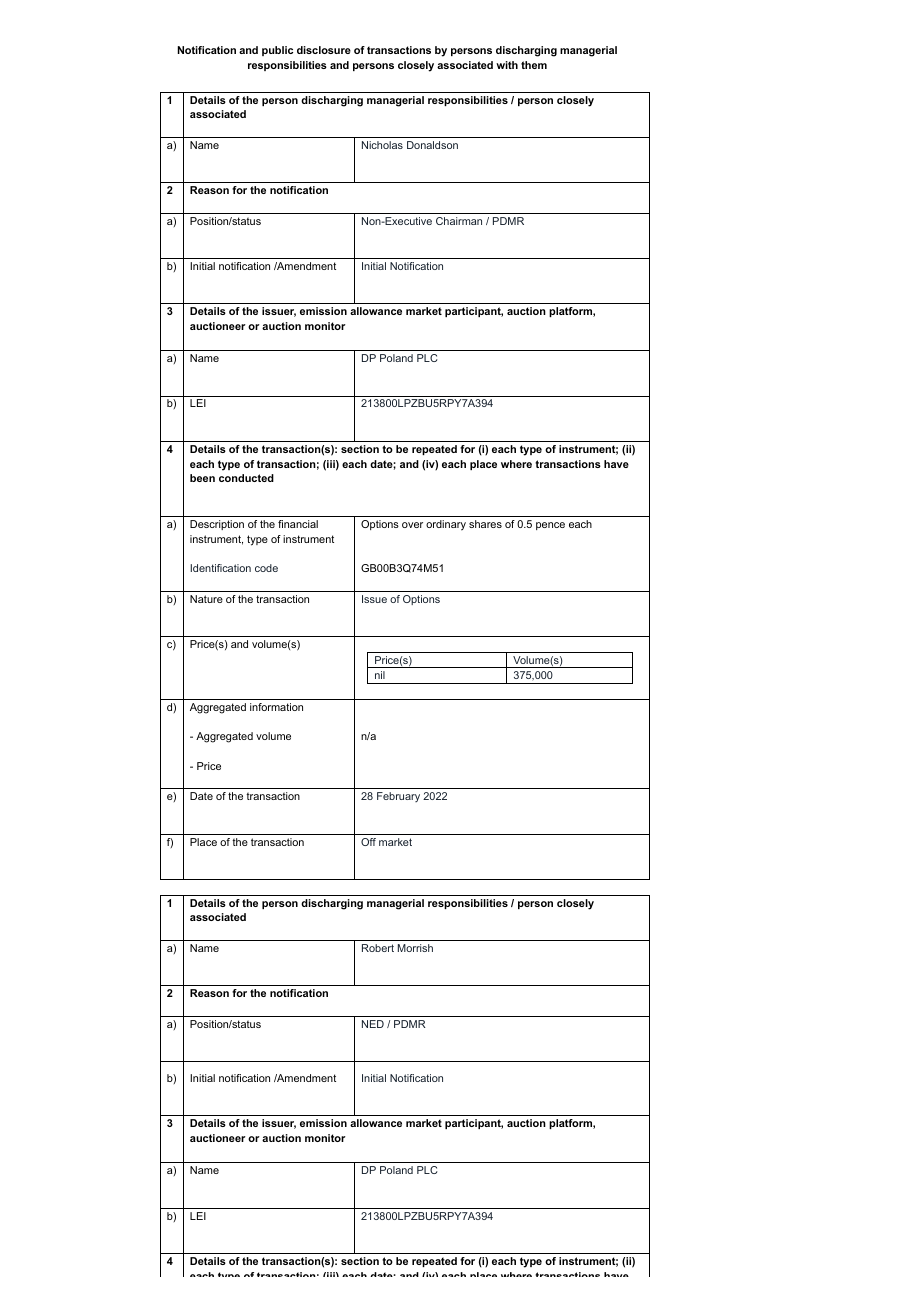 This page has height=1308, width=924. I want to click on Off, so click(368, 842).
